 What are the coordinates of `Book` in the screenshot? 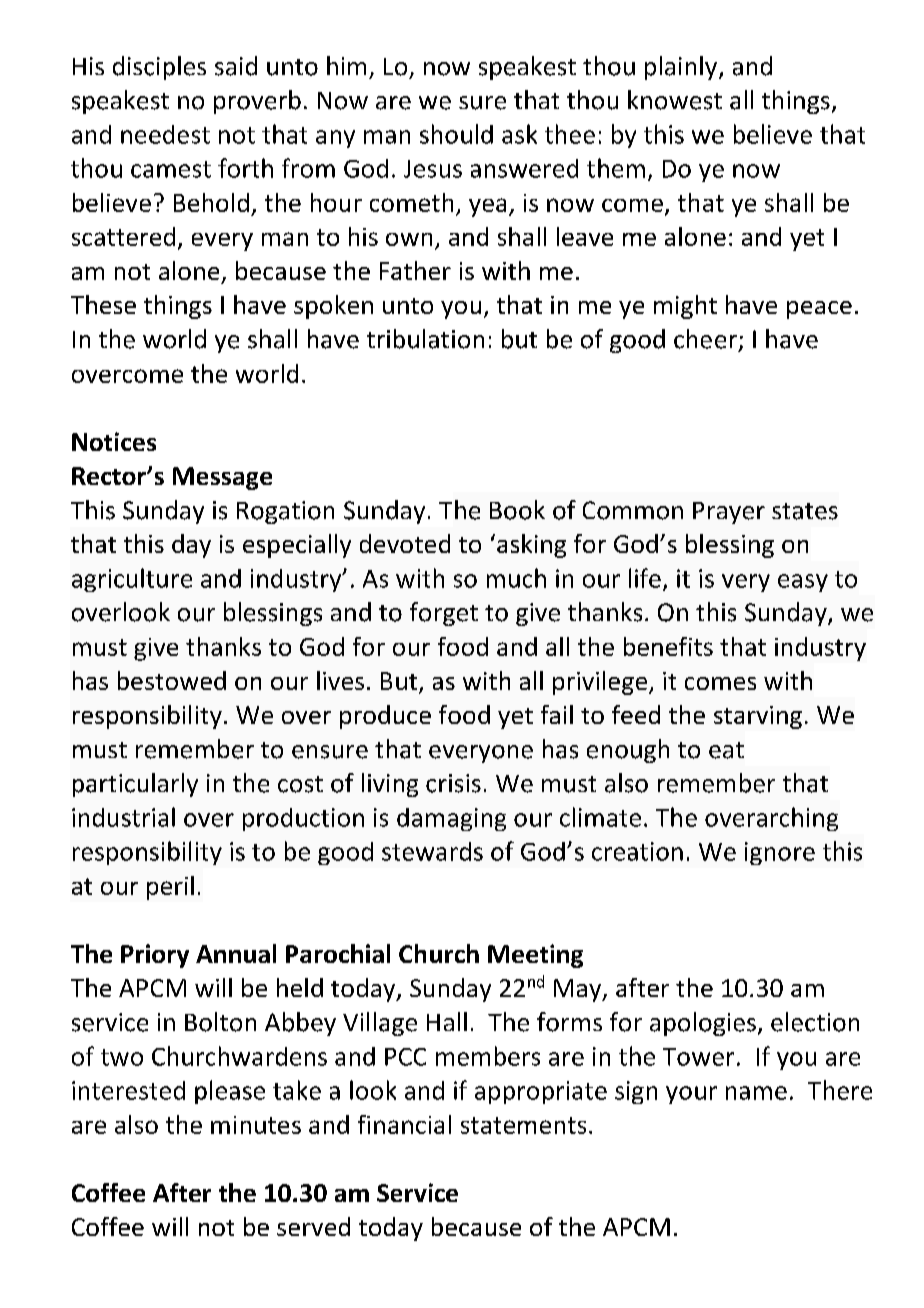 It's located at (517, 510).
